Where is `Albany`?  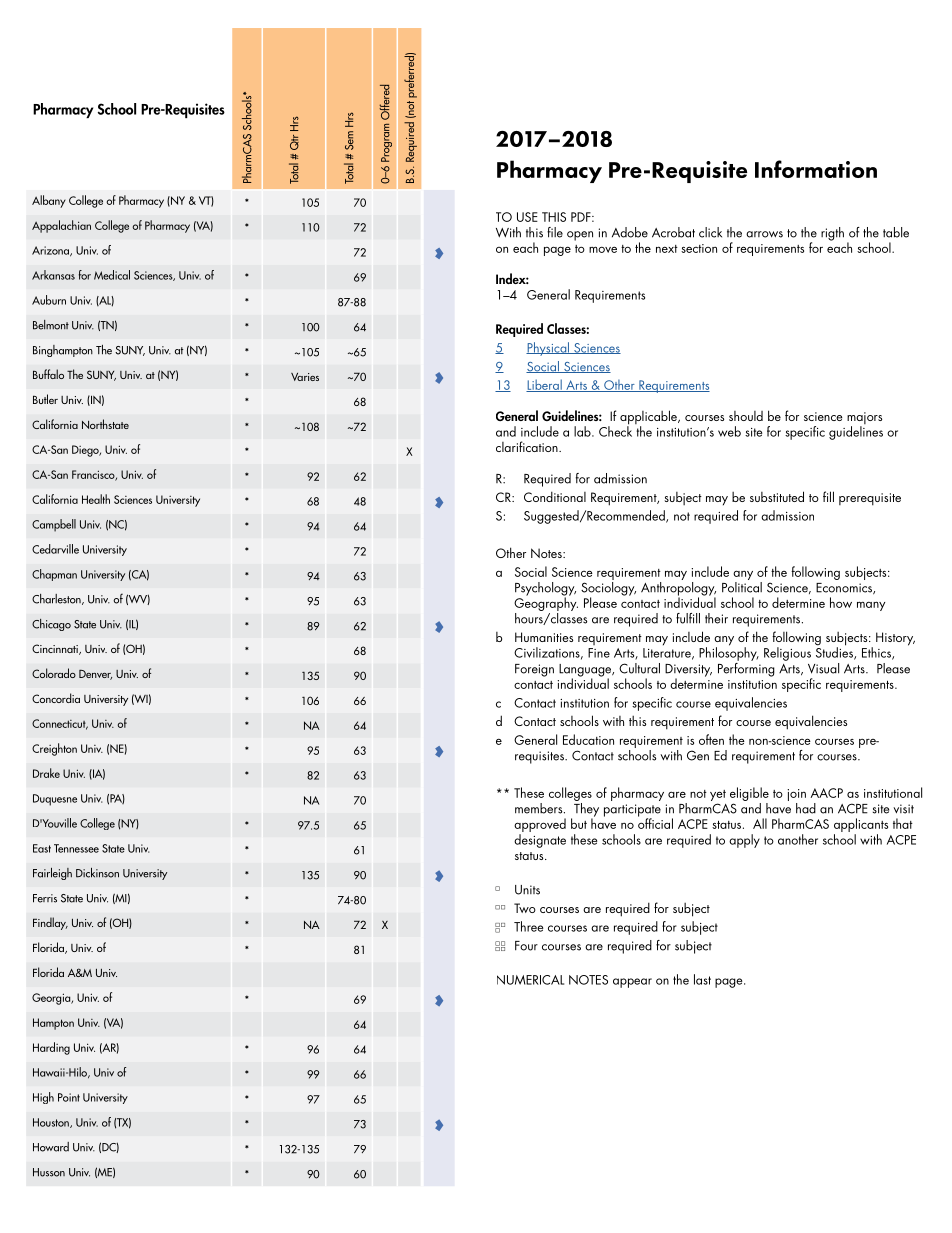 Albany is located at coordinates (49, 201).
